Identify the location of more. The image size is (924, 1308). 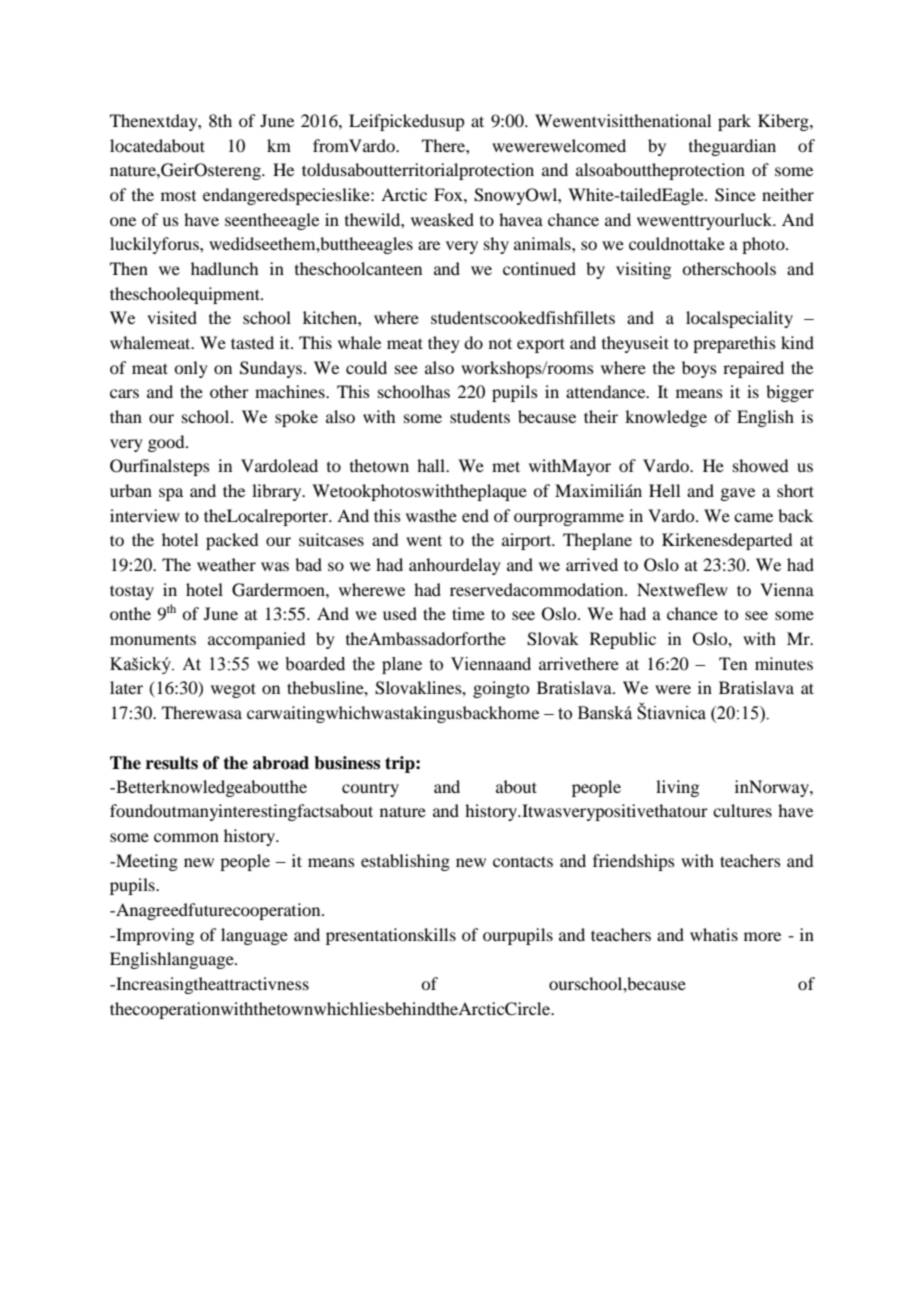
(762, 936).
